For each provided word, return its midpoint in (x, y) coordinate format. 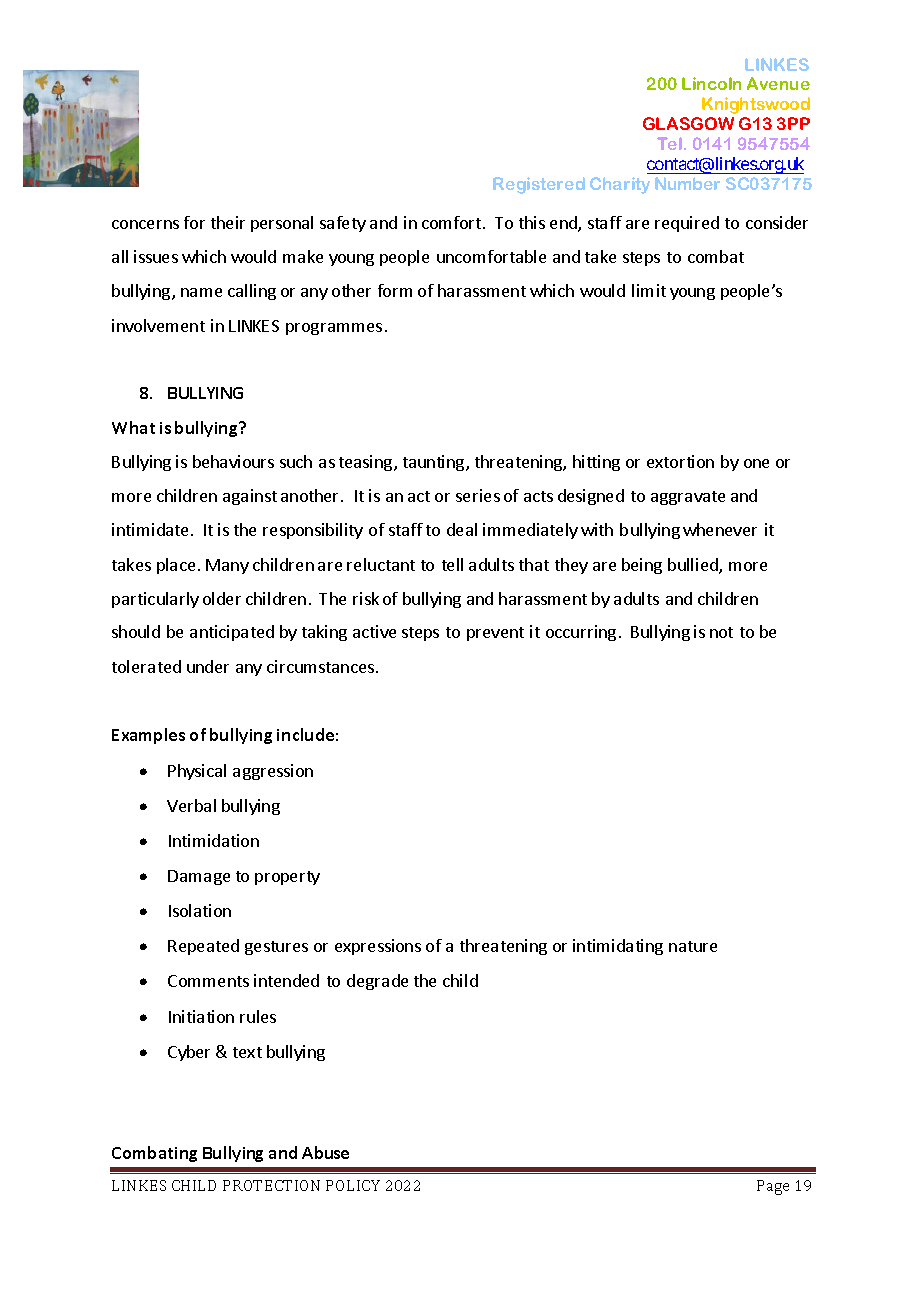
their (228, 222)
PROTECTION (271, 1185)
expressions (378, 947)
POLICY (353, 1185)
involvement (158, 325)
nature (693, 946)
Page (773, 1187)
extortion (680, 461)
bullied (694, 566)
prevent (495, 634)
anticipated (232, 633)
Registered (539, 185)
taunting (435, 463)
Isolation (200, 910)
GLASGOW (688, 123)
